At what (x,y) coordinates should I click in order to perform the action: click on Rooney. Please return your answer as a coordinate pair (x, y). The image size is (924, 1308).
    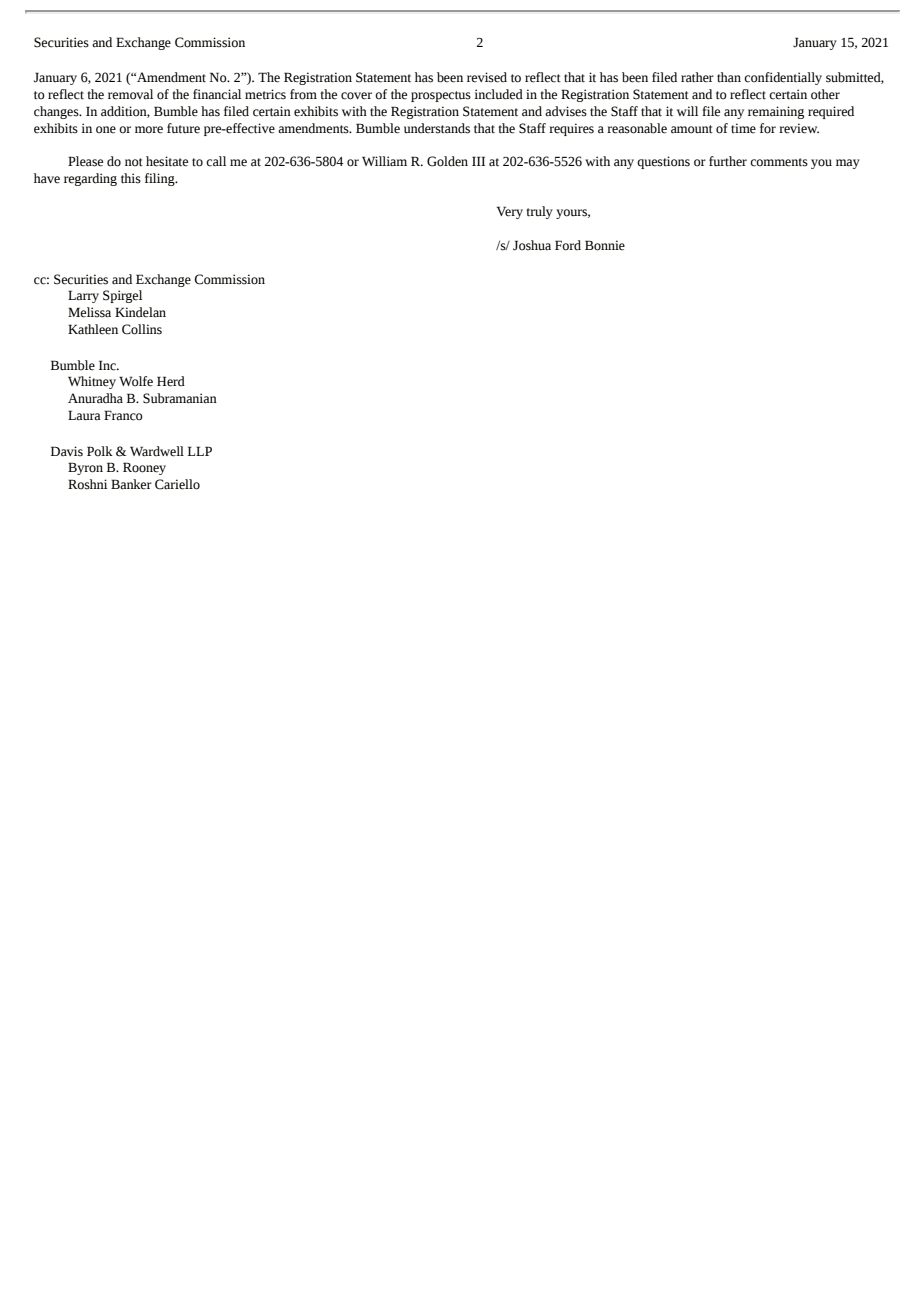
    Looking at the image, I should click on (144, 468).
